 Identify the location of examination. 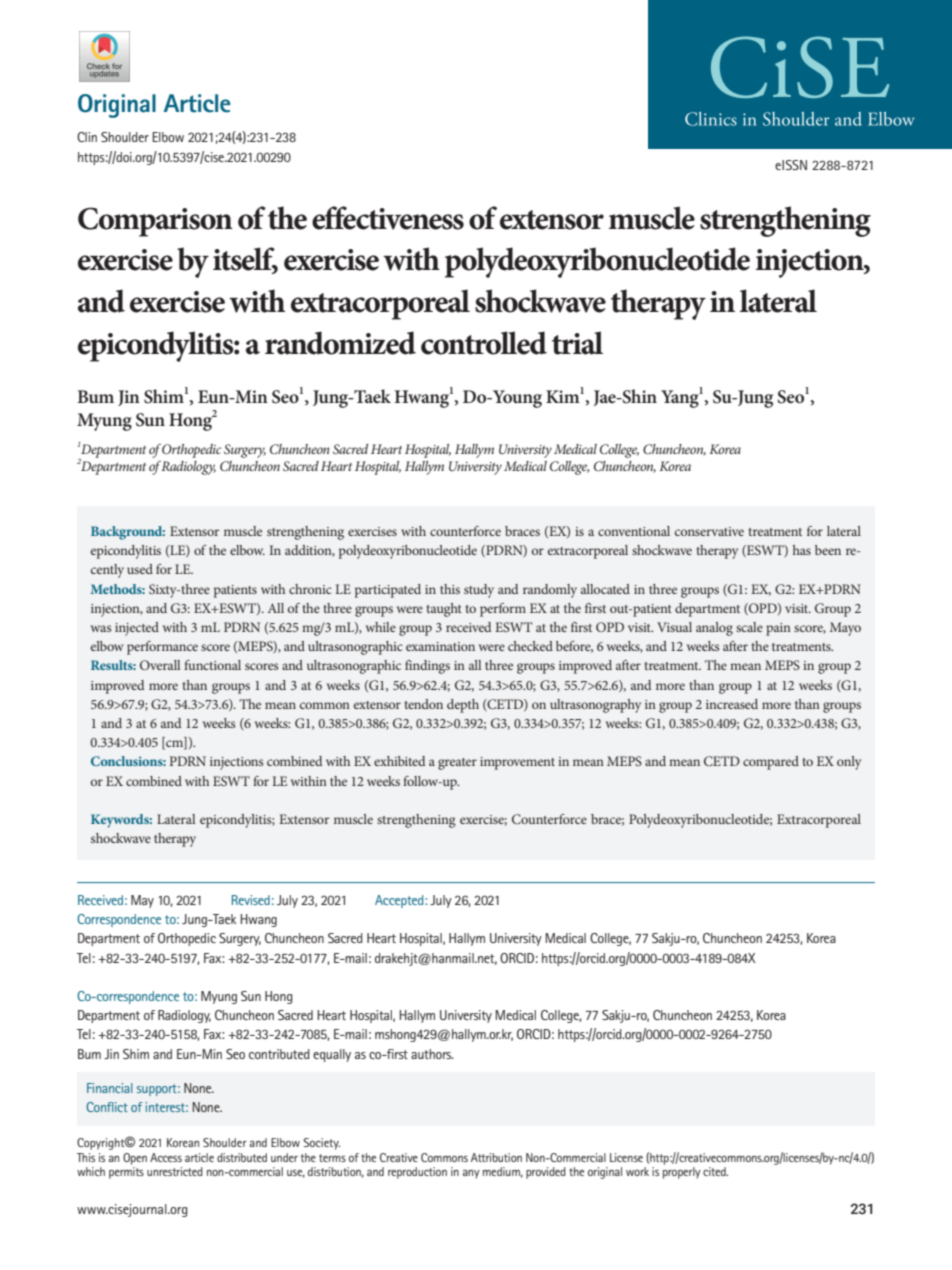
(440, 646).
